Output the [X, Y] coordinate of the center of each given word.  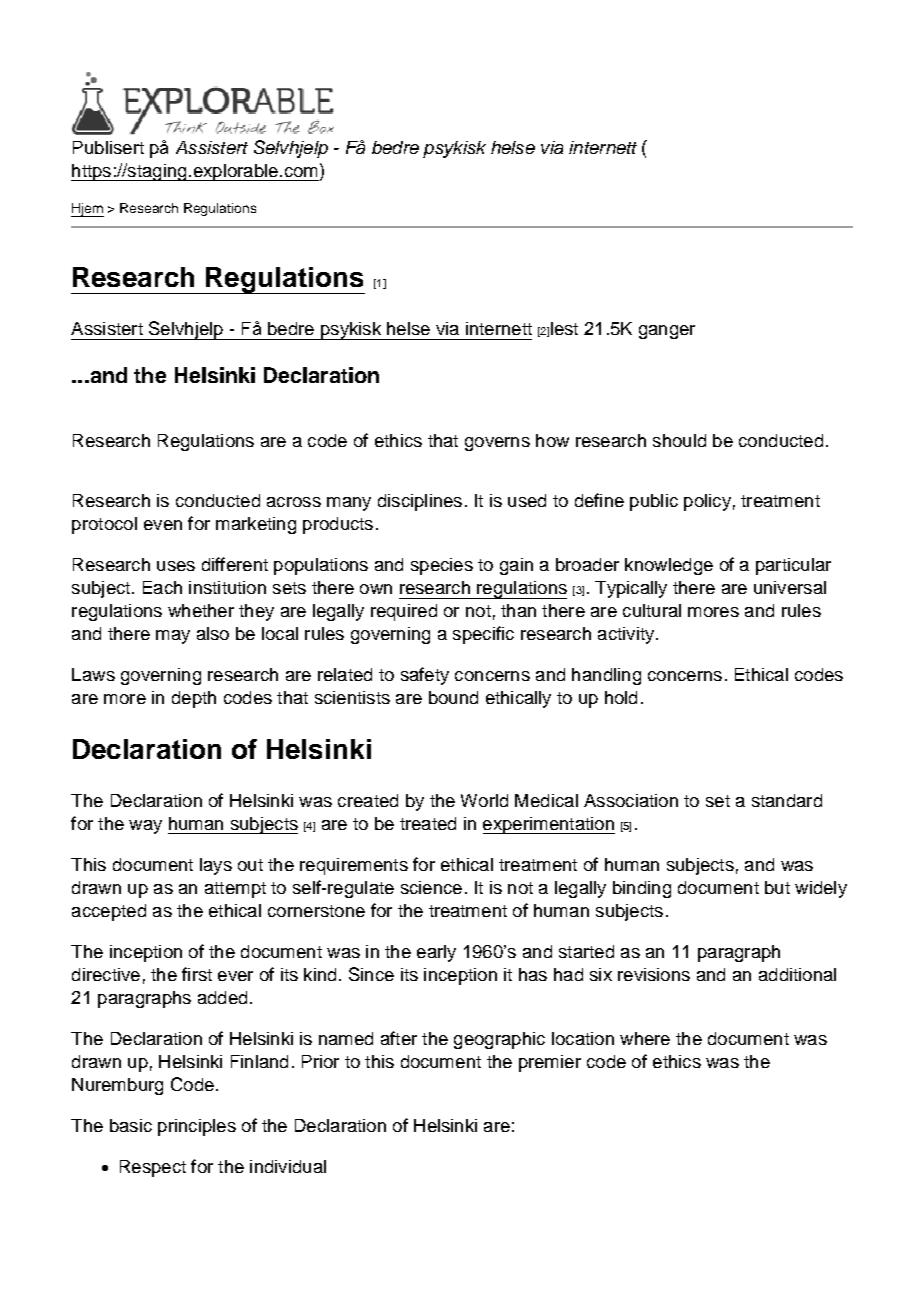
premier [550, 1063]
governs [497, 444]
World [484, 800]
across [294, 502]
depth [194, 699]
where [645, 1038]
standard [787, 800]
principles [197, 1127]
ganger [667, 332]
